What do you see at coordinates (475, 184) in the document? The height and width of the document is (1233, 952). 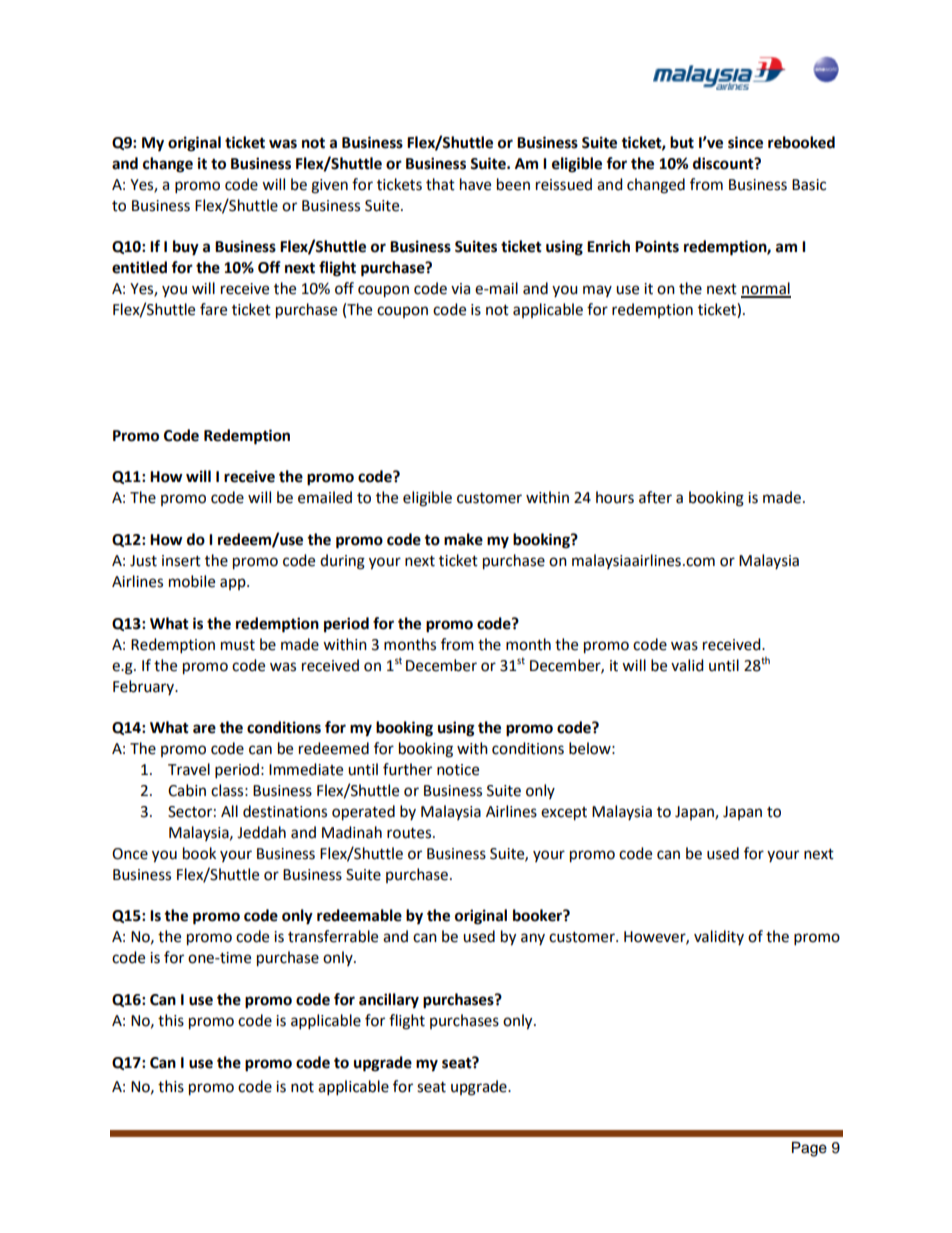 I see `have` at bounding box center [475, 184].
